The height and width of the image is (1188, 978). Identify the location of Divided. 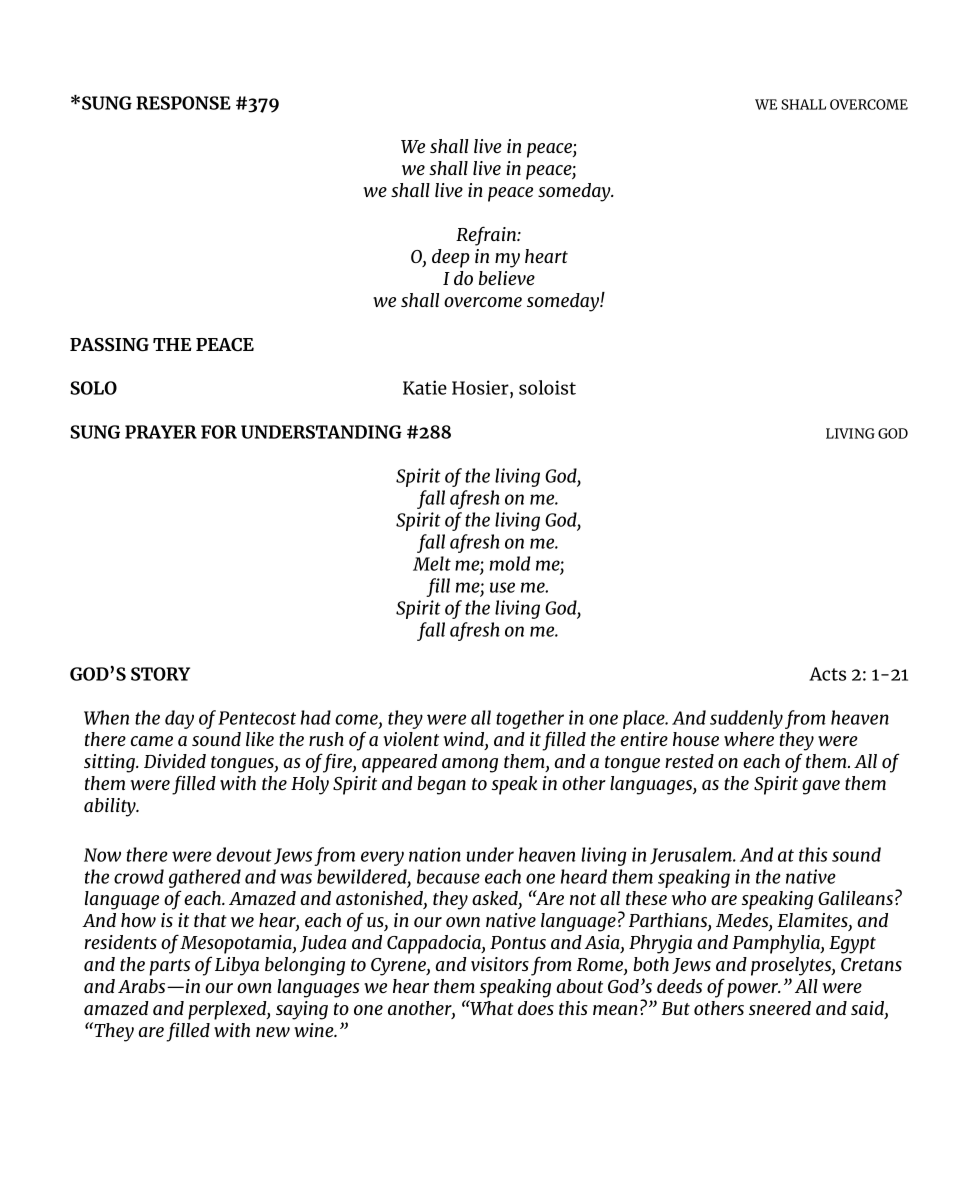
(175, 761).
